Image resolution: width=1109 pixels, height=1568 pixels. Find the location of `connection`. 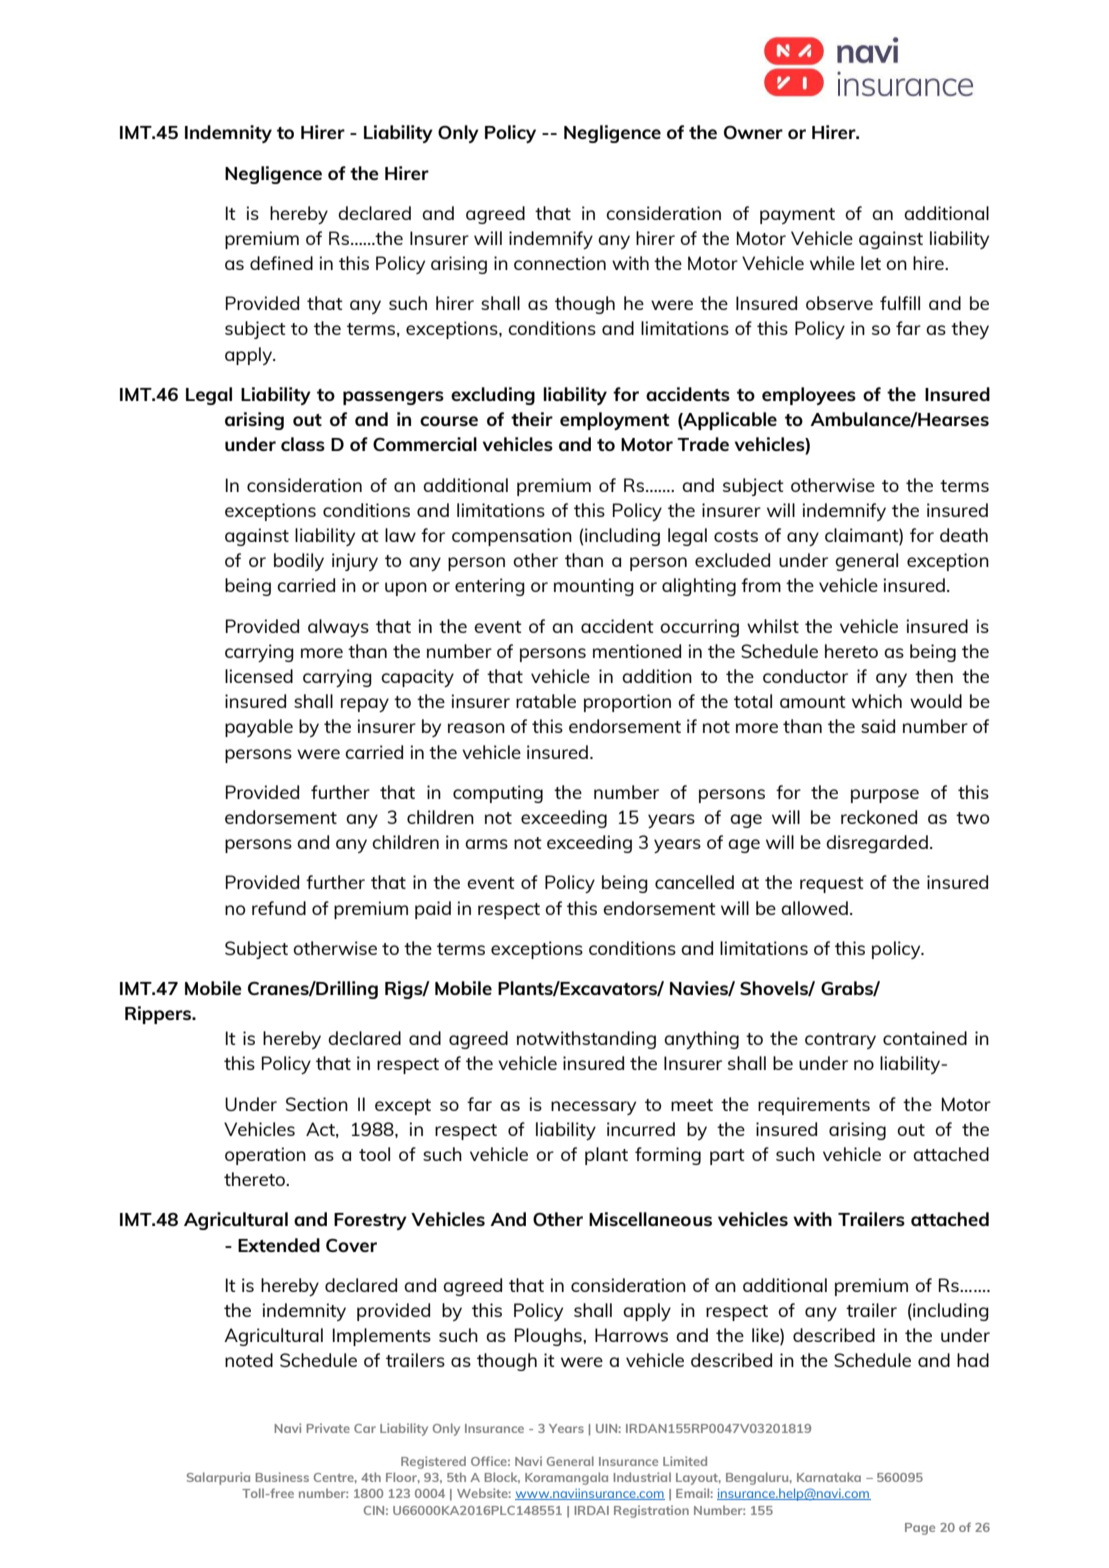

connection is located at coordinates (560, 263).
